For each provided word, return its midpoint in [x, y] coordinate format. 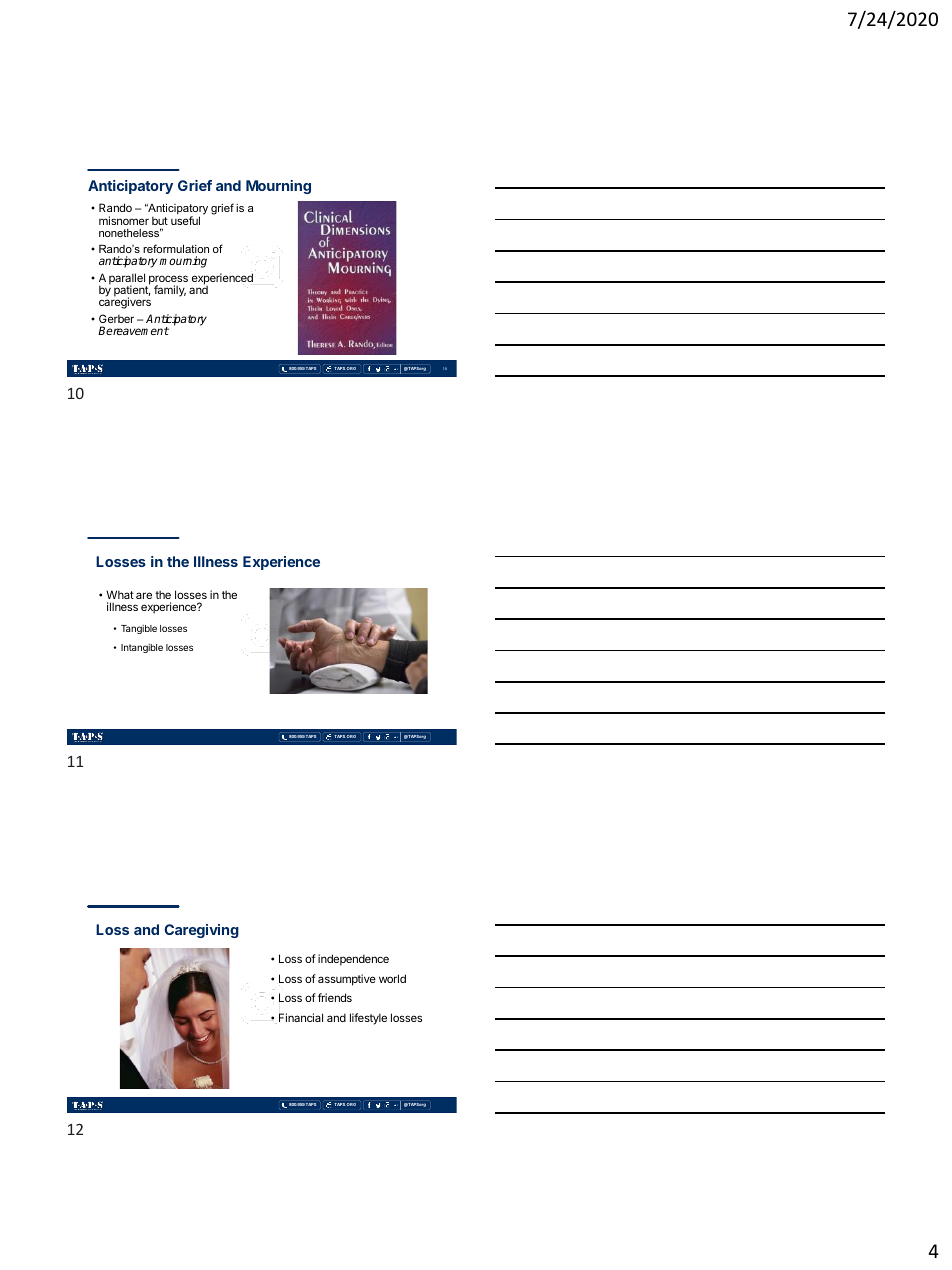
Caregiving [201, 931]
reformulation [176, 248]
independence [353, 960]
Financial [301, 1017]
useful [185, 219]
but [160, 220]
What [120, 594]
